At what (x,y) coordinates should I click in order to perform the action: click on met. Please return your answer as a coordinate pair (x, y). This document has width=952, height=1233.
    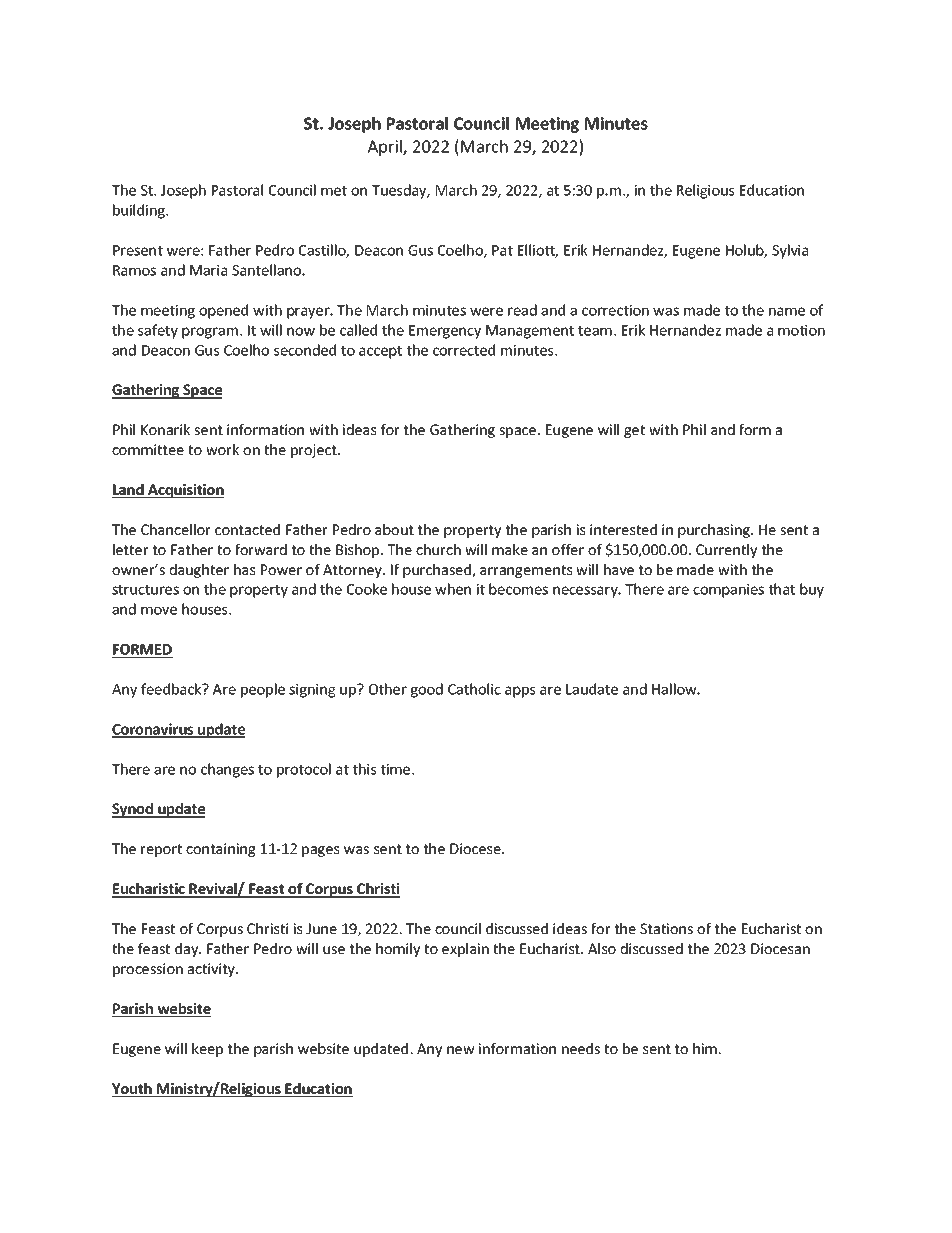
    Looking at the image, I should click on (334, 191).
